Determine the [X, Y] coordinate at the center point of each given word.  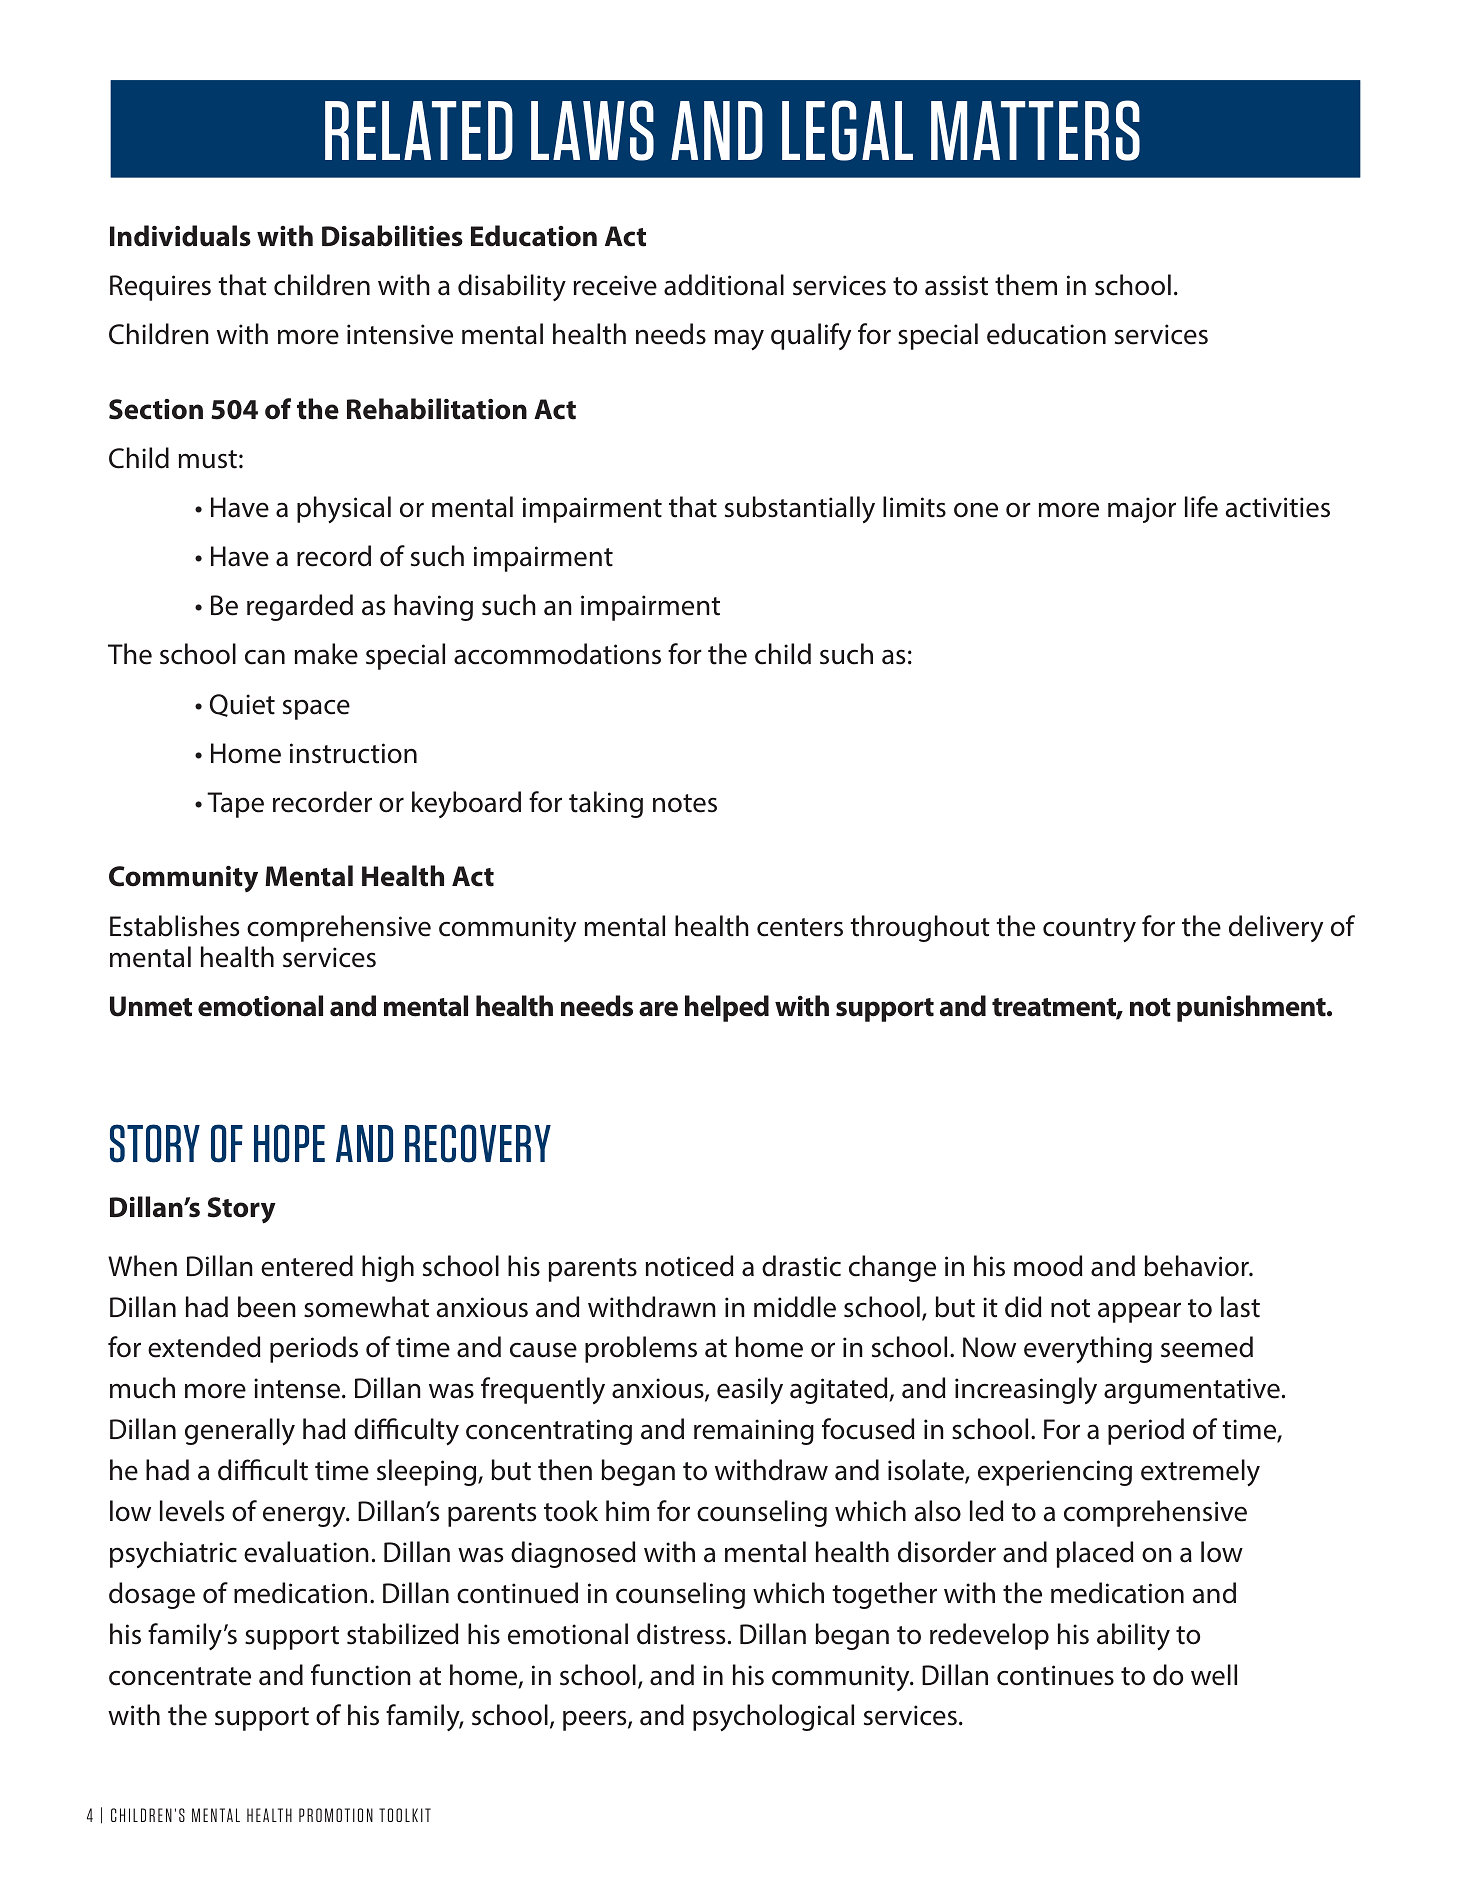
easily [750, 1390]
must [207, 459]
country [1089, 930]
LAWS [592, 130]
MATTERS [1035, 130]
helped [727, 1008]
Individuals [180, 236]
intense [298, 1388]
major [1142, 510]
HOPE [289, 1143]
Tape [235, 805]
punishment [1252, 1008]
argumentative [1192, 1391]
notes [685, 803]
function [361, 1675]
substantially [800, 509]
